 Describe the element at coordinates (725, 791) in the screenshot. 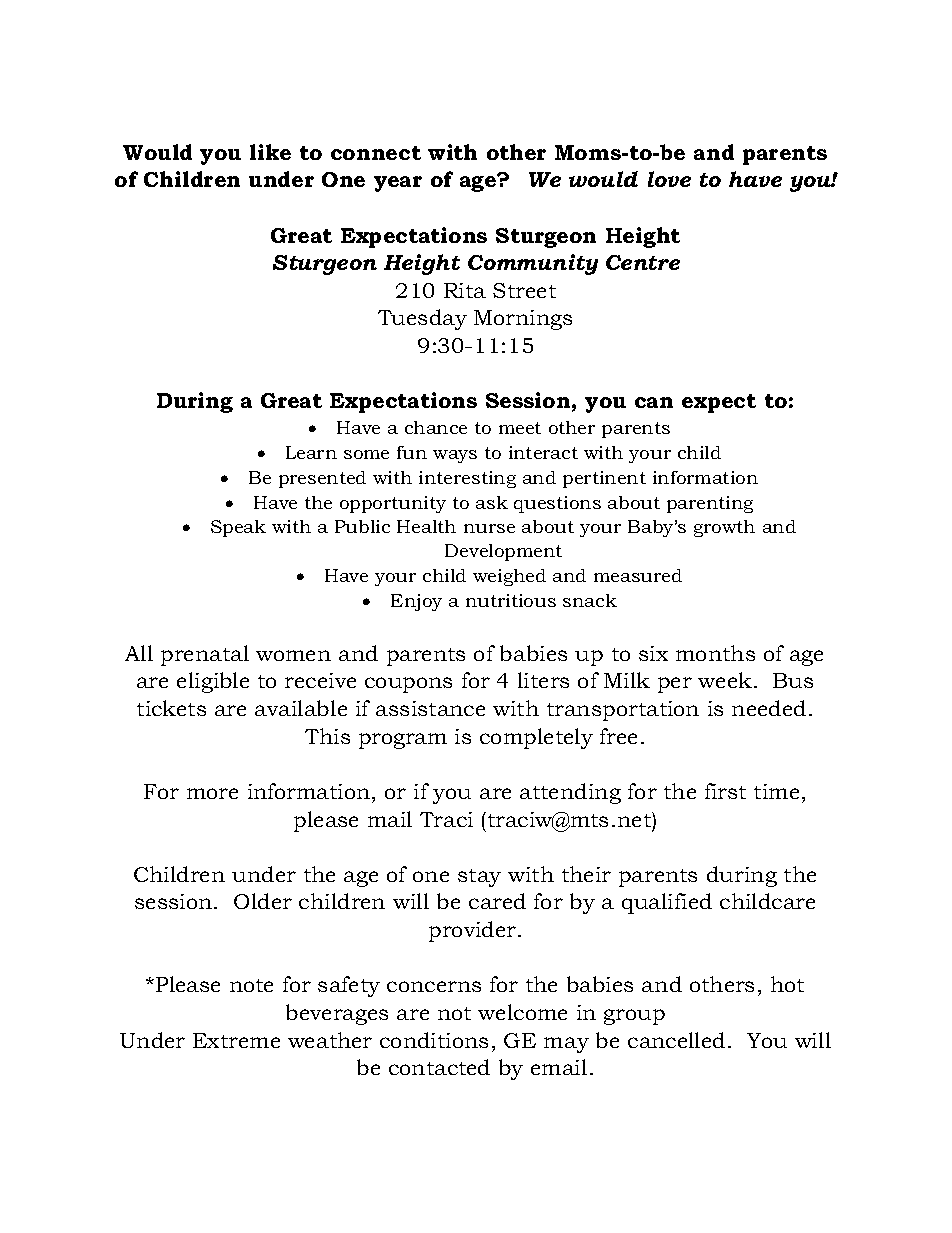

I see `first` at that location.
